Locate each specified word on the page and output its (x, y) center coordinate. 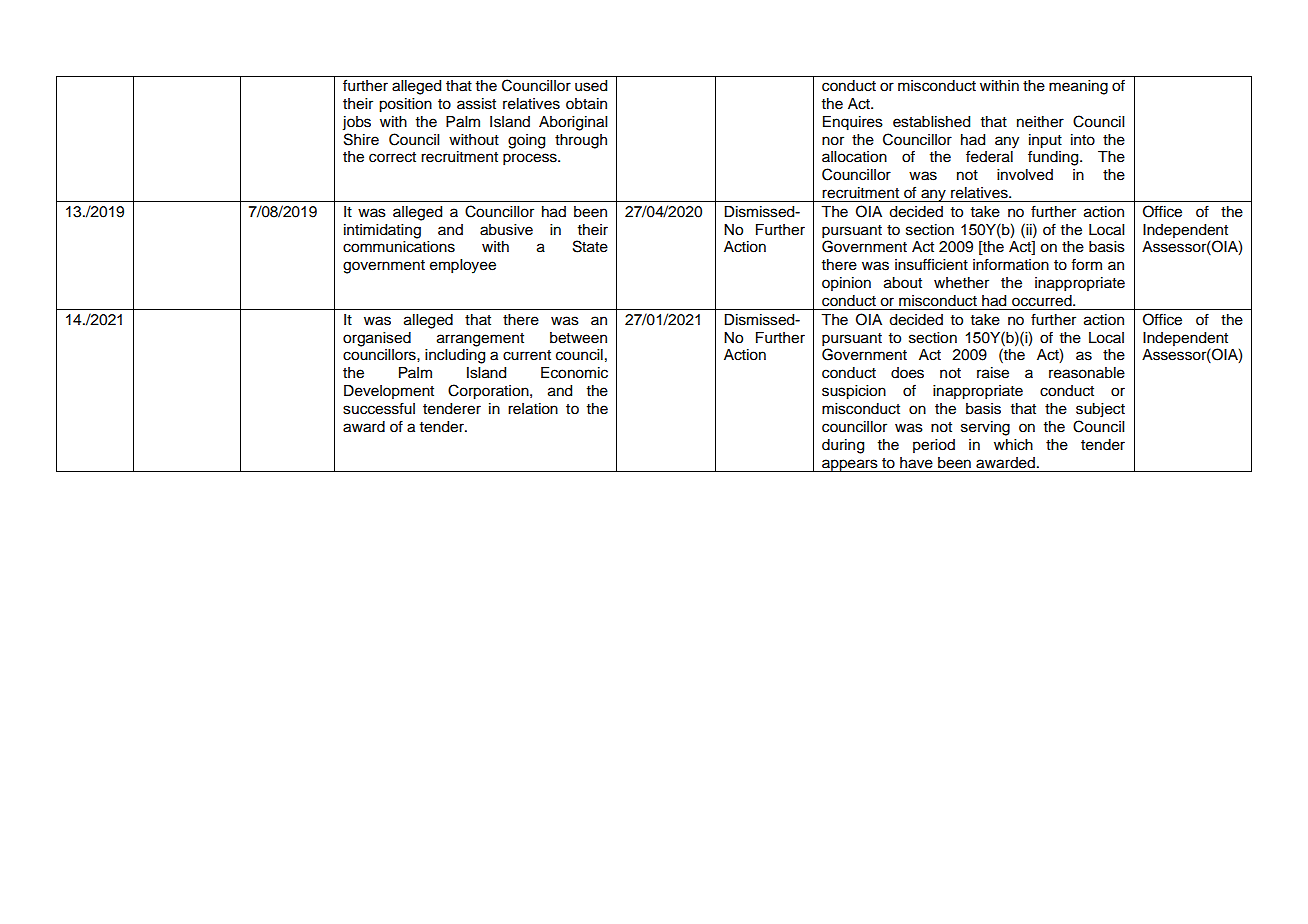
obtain (586, 104)
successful (379, 408)
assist (476, 104)
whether (961, 283)
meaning (1078, 87)
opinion (846, 284)
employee (463, 266)
